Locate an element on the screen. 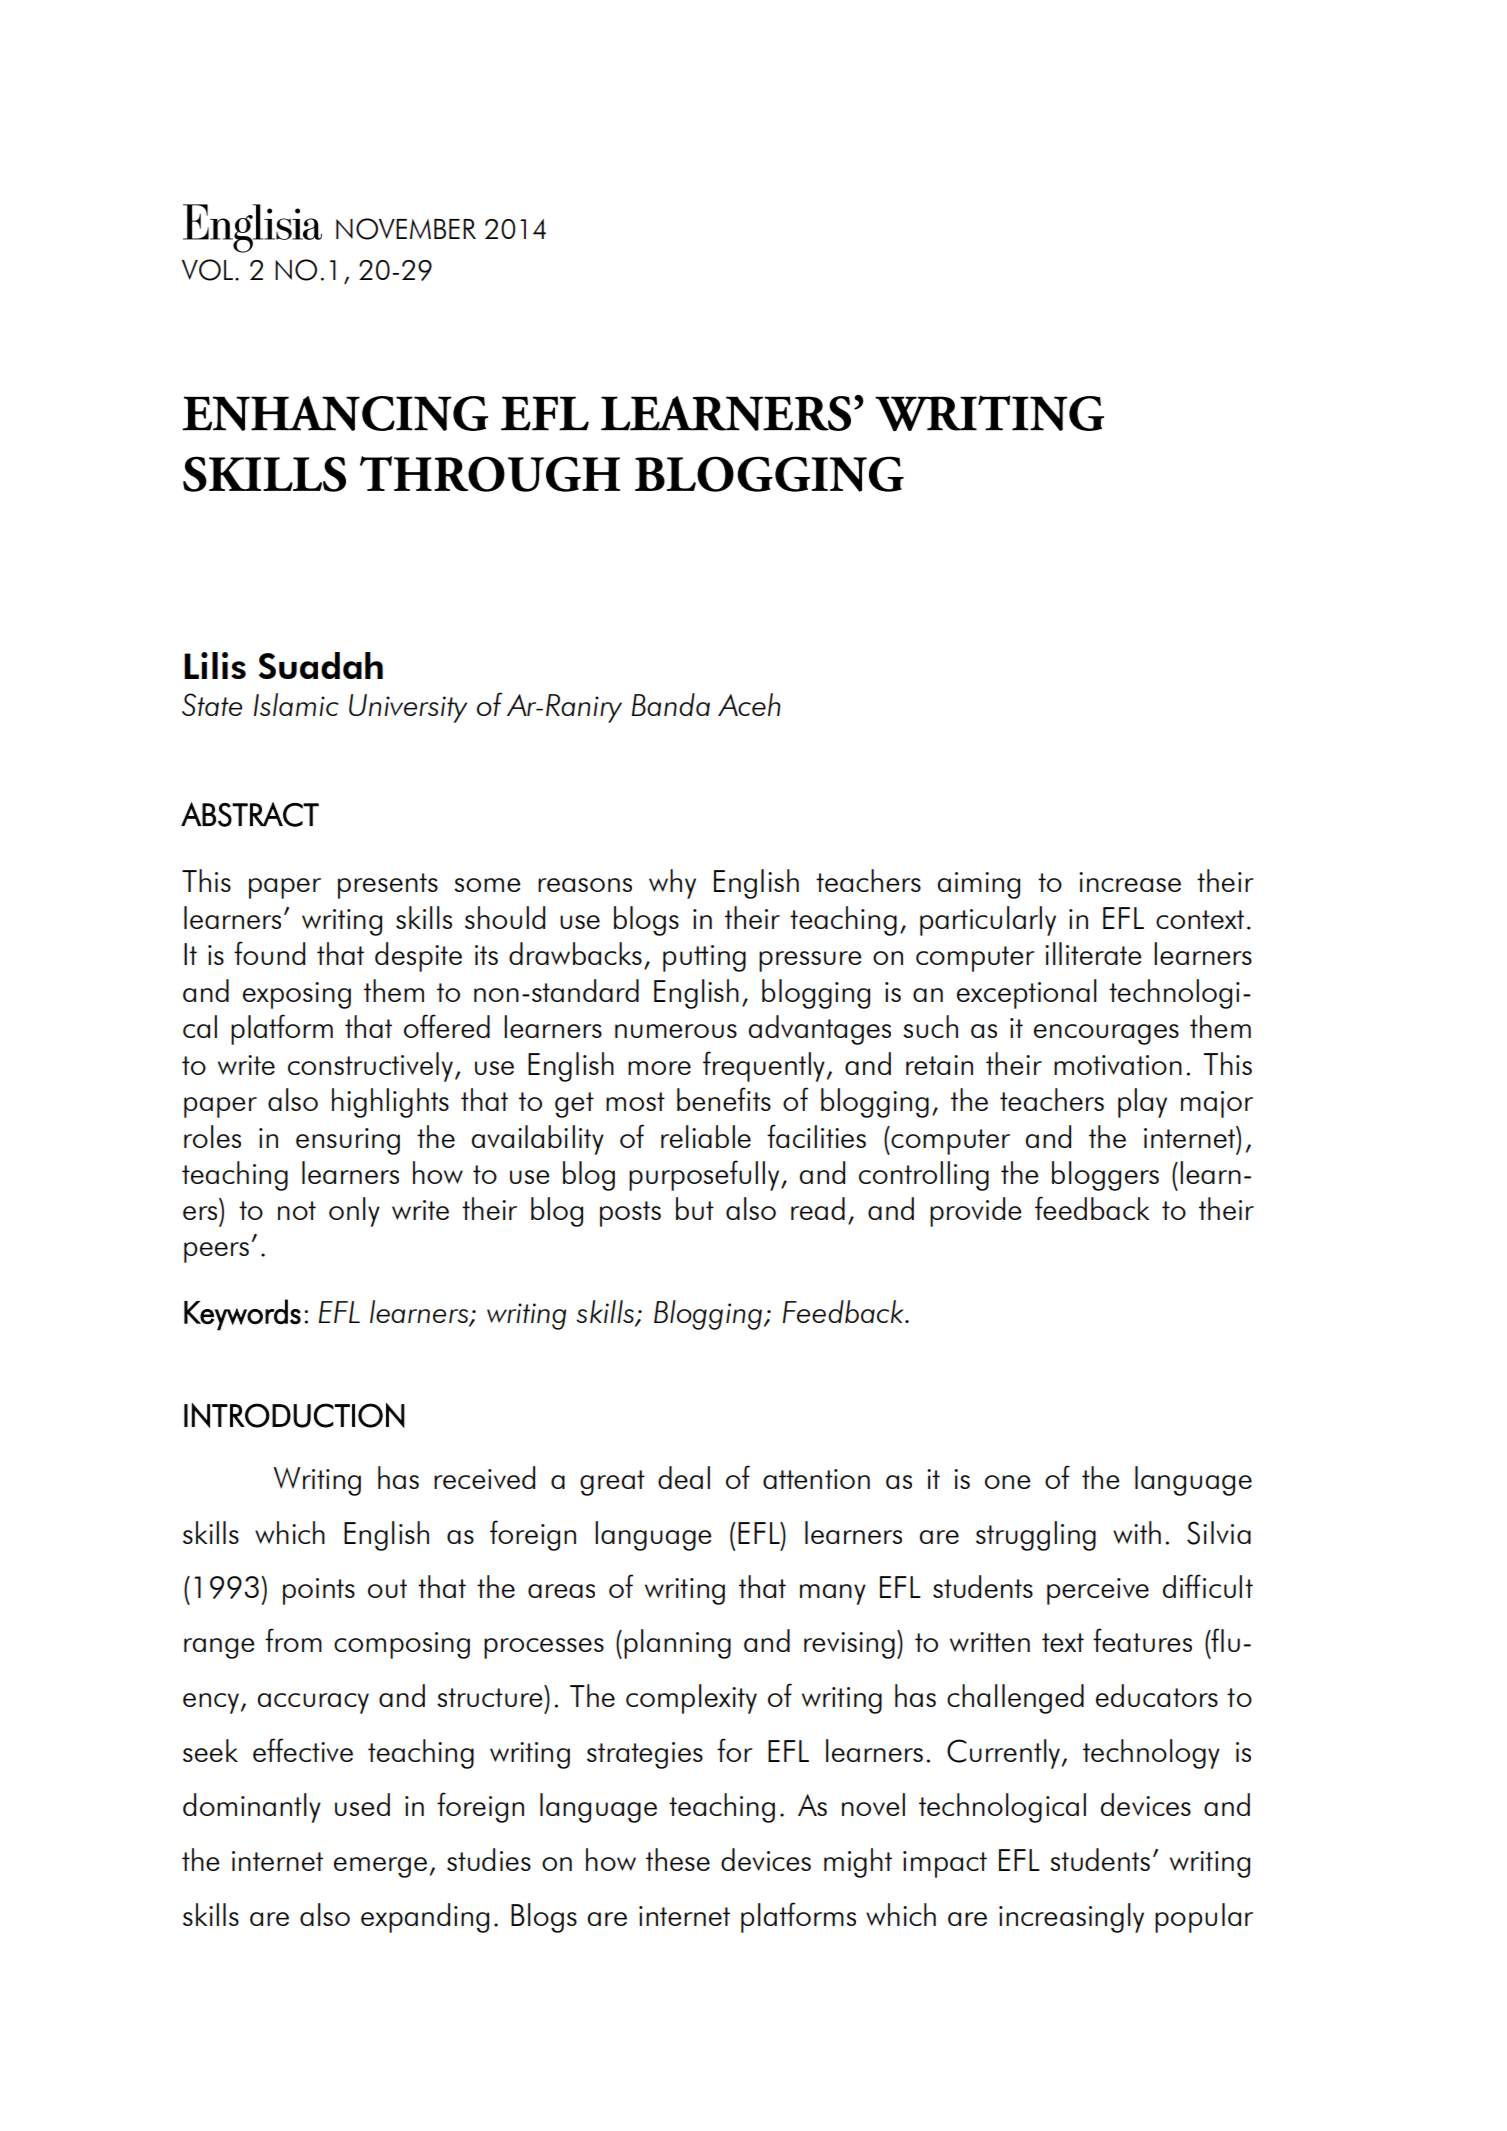  NOVEMBER is located at coordinates (406, 229).
